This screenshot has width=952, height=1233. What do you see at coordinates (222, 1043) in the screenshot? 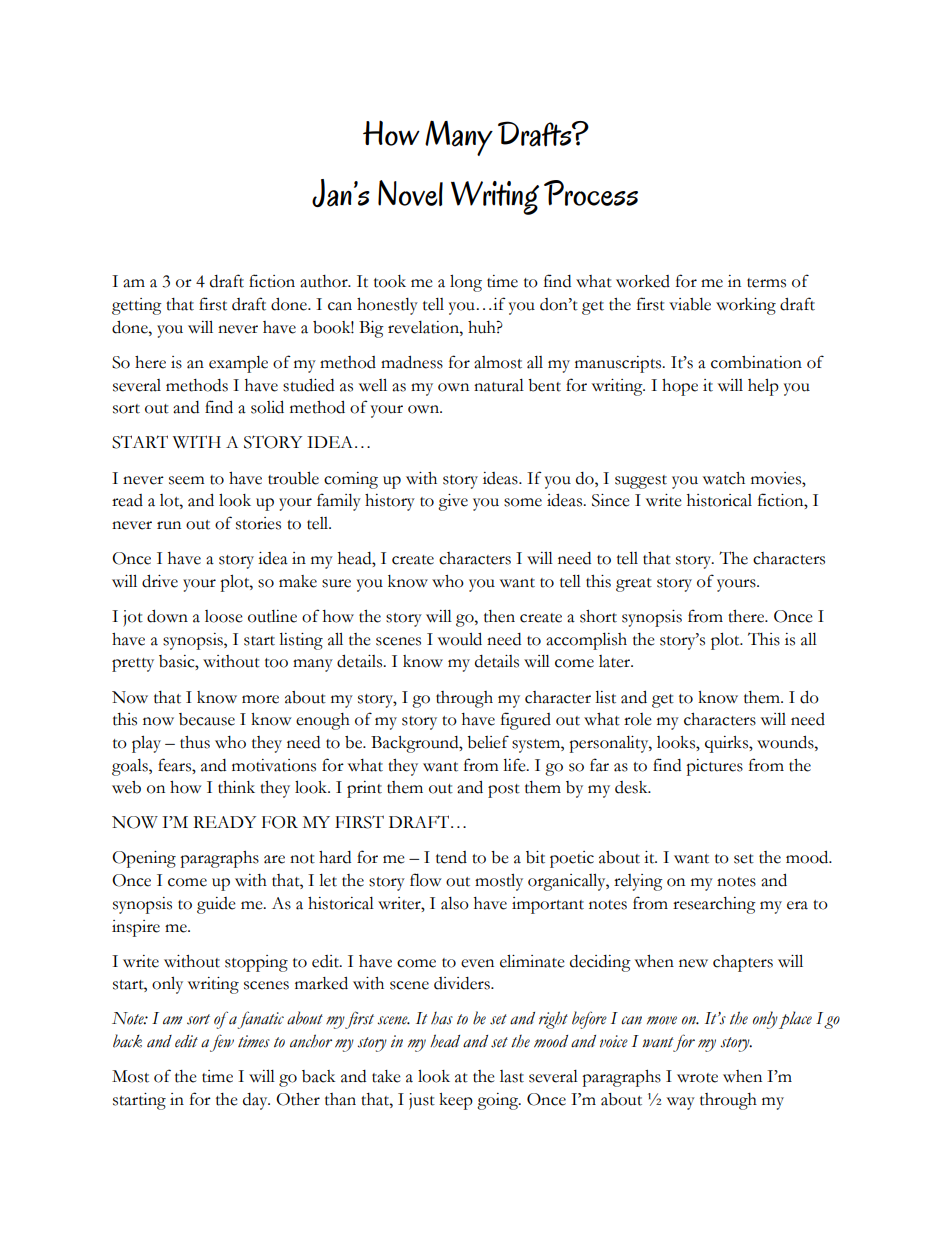
I see `few` at bounding box center [222, 1043].
